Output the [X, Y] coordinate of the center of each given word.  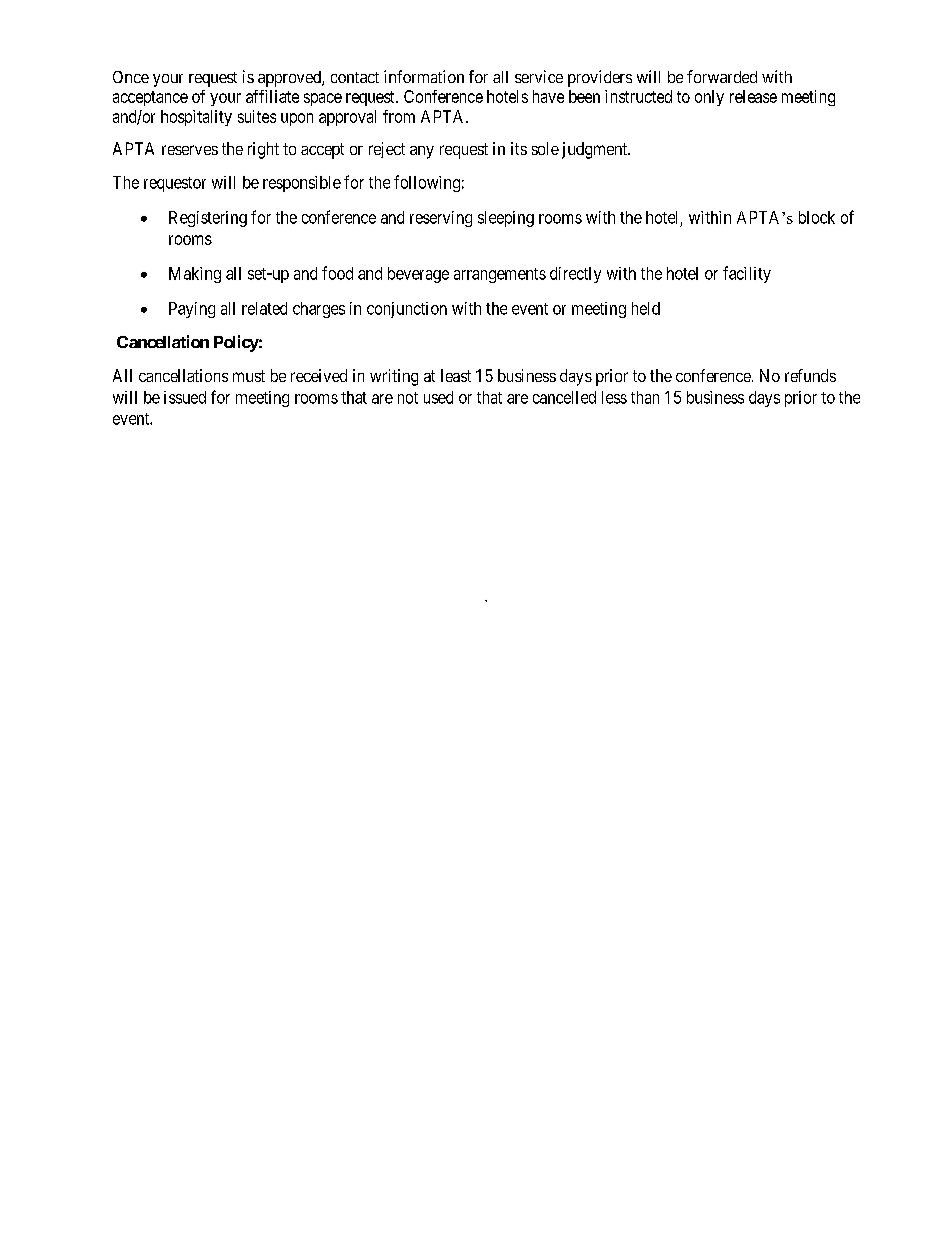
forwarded [722, 76]
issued [185, 397]
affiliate [272, 96]
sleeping [506, 219]
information [424, 76]
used [438, 397]
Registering [208, 219]
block [817, 217]
